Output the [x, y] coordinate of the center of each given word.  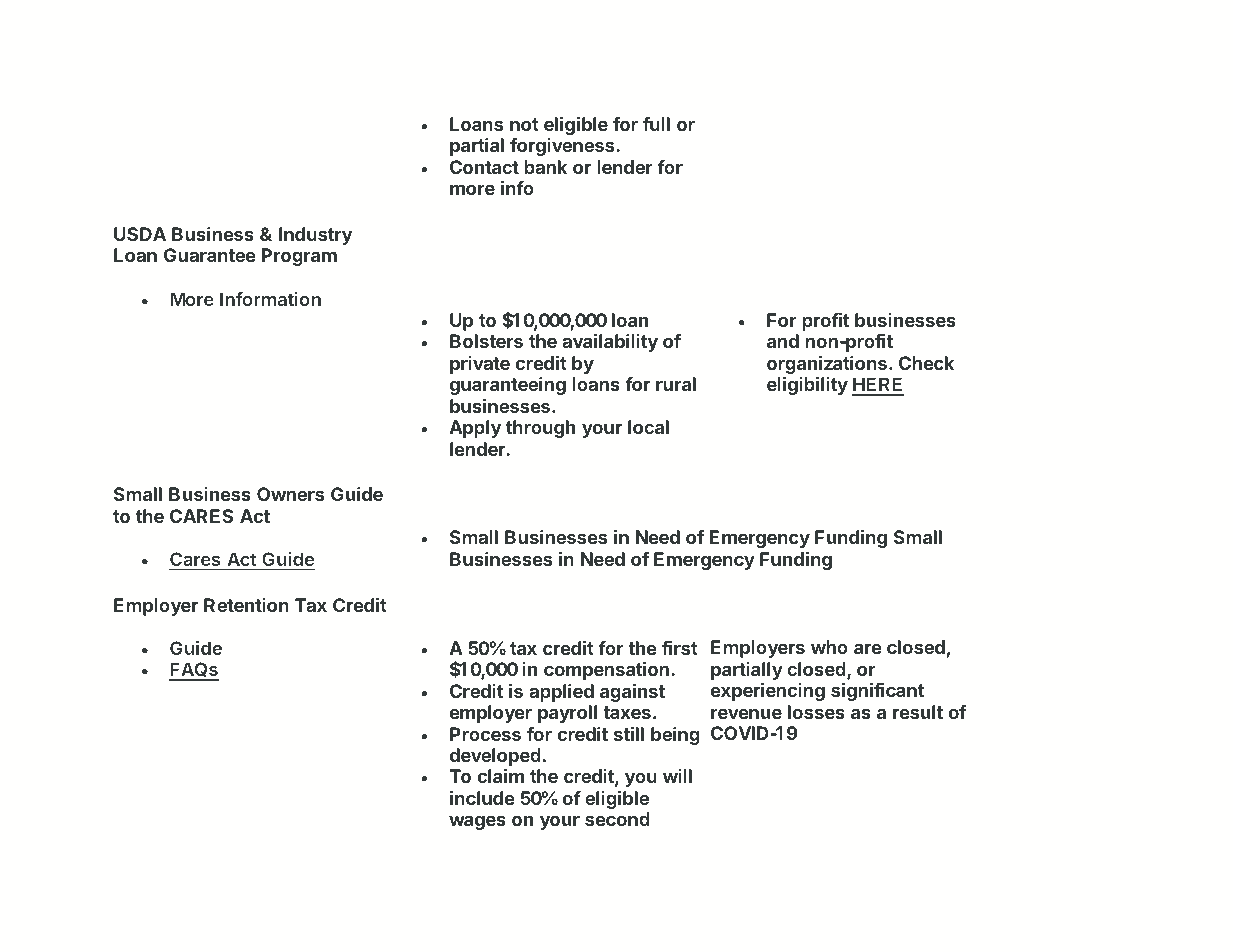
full [656, 124]
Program [299, 257]
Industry [315, 236]
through [540, 429]
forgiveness [563, 147]
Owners [290, 494]
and [783, 341]
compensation [606, 671]
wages [477, 822]
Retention [246, 605]
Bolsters [486, 341]
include [482, 798]
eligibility [807, 386]
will [677, 776]
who [829, 647]
